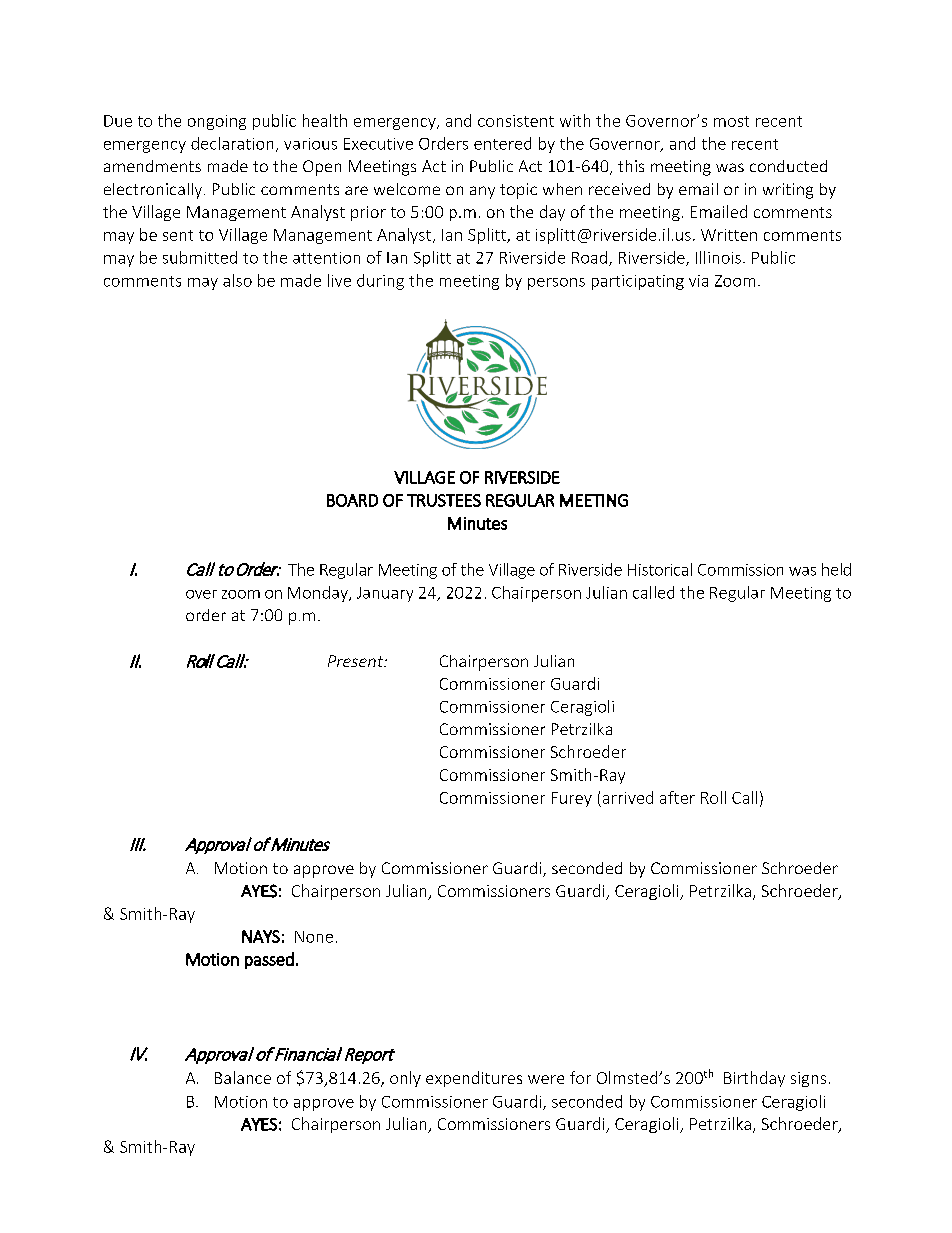 This document has width=952, height=1233. I want to click on expenditures, so click(474, 1079).
